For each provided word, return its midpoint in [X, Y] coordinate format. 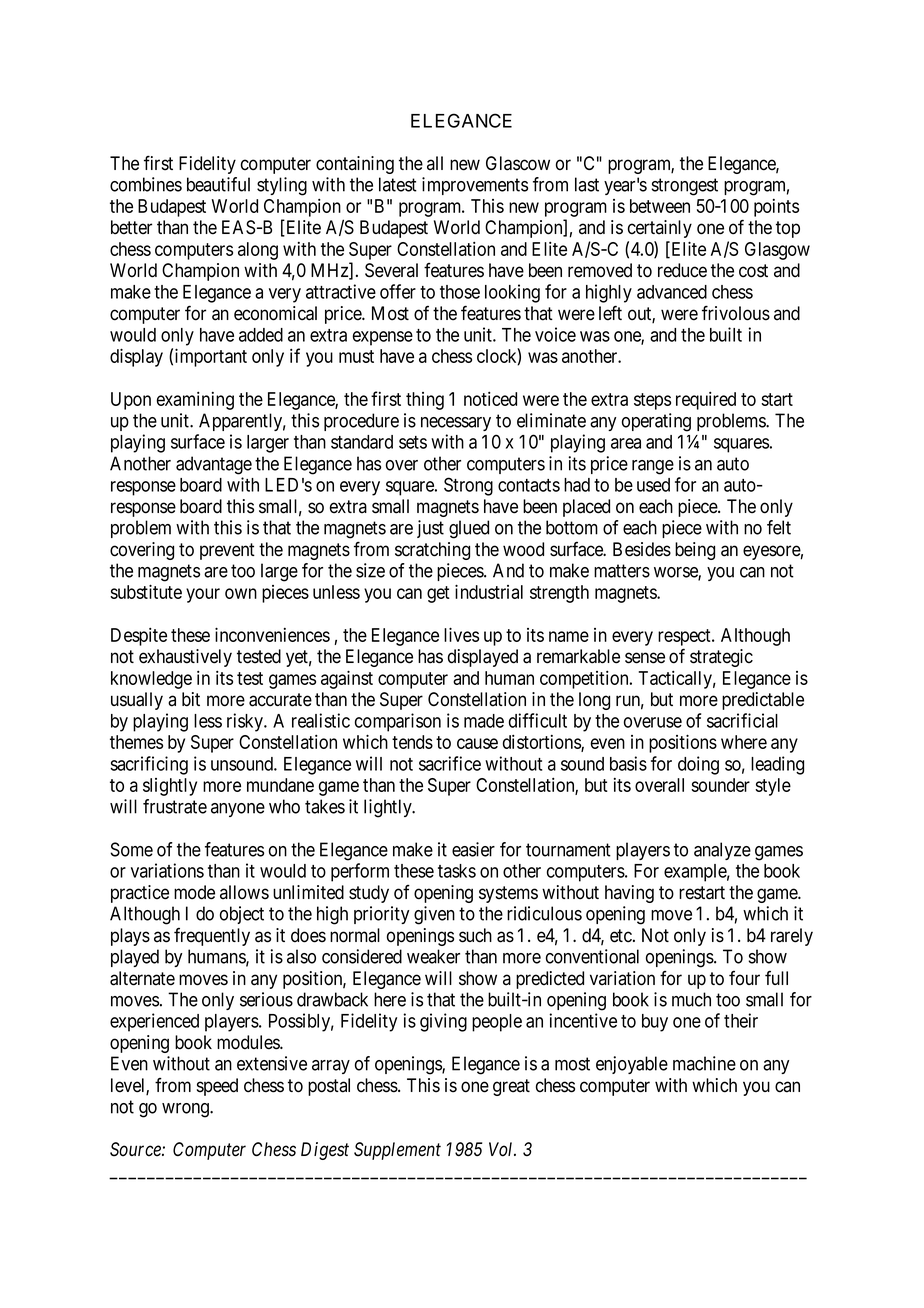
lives [461, 634]
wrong [186, 1110]
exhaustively [185, 658]
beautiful [218, 184]
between [660, 206]
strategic [721, 658]
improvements [475, 186]
